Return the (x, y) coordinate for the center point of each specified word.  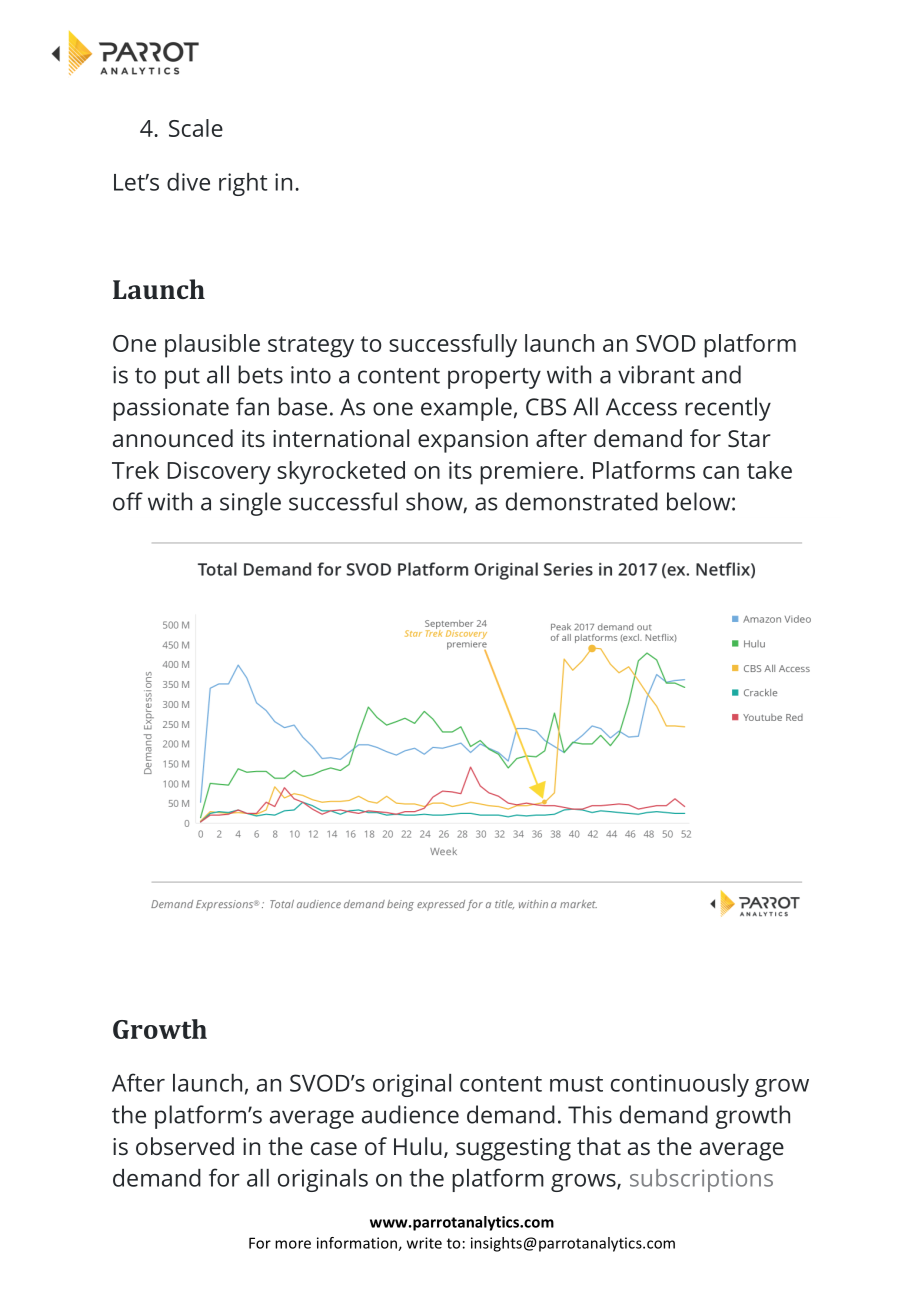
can (721, 472)
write (424, 1243)
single (250, 504)
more (293, 1244)
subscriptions (701, 1180)
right (243, 184)
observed (185, 1146)
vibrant (656, 374)
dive (188, 182)
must (576, 1084)
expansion (473, 441)
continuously (680, 1085)
